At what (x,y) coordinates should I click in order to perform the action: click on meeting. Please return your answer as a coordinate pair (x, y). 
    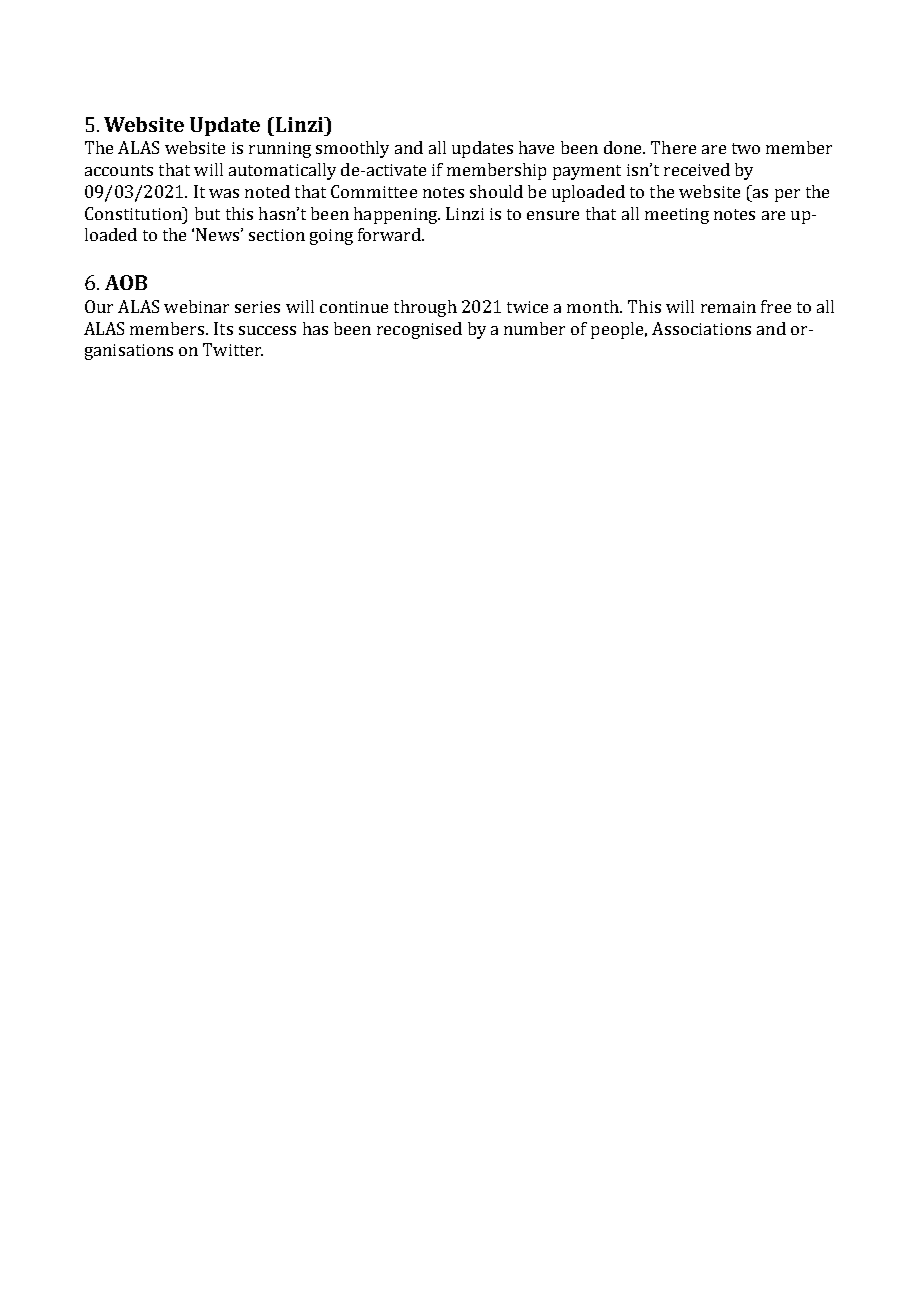
    Looking at the image, I should click on (677, 216).
